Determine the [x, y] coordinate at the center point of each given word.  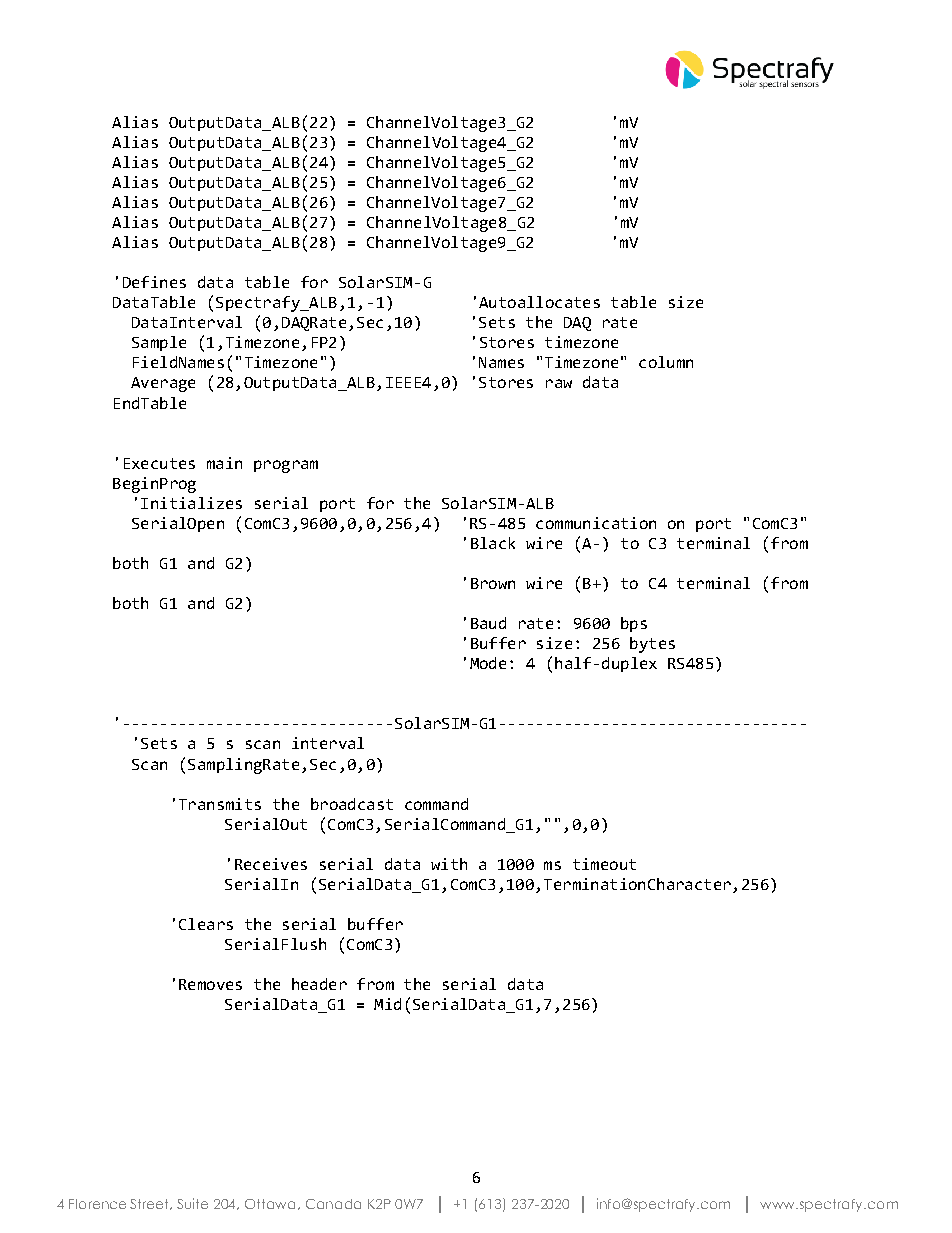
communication [596, 523]
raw [559, 383]
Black [493, 543]
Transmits [220, 804]
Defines [154, 282]
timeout [604, 864]
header [319, 984]
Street [151, 1204]
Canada [333, 1204]
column [666, 362]
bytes [652, 645]
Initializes [191, 503]
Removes [210, 984]
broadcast [352, 804]
